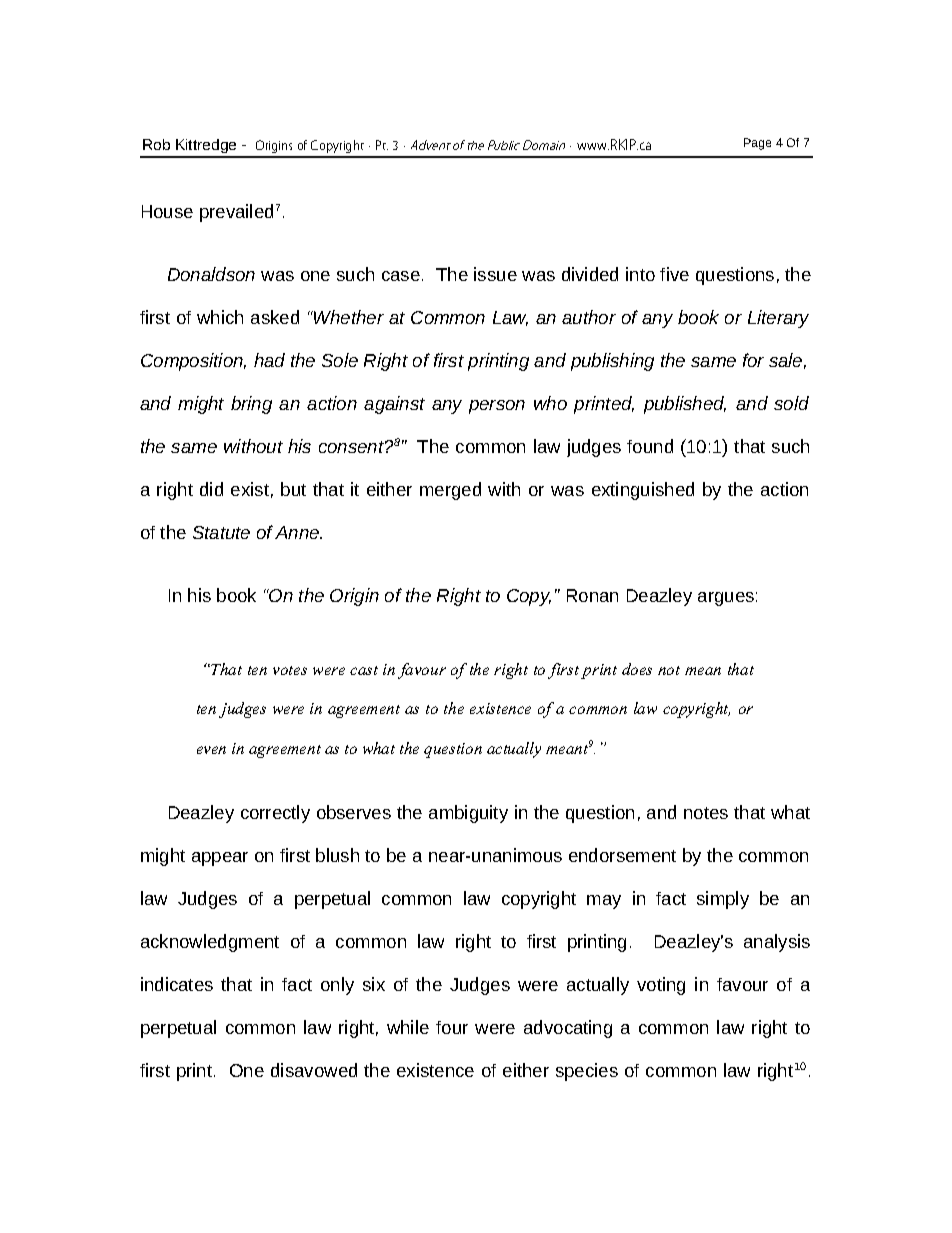  Describe the element at coordinates (452, 1027) in the page. I see `four` at that location.
